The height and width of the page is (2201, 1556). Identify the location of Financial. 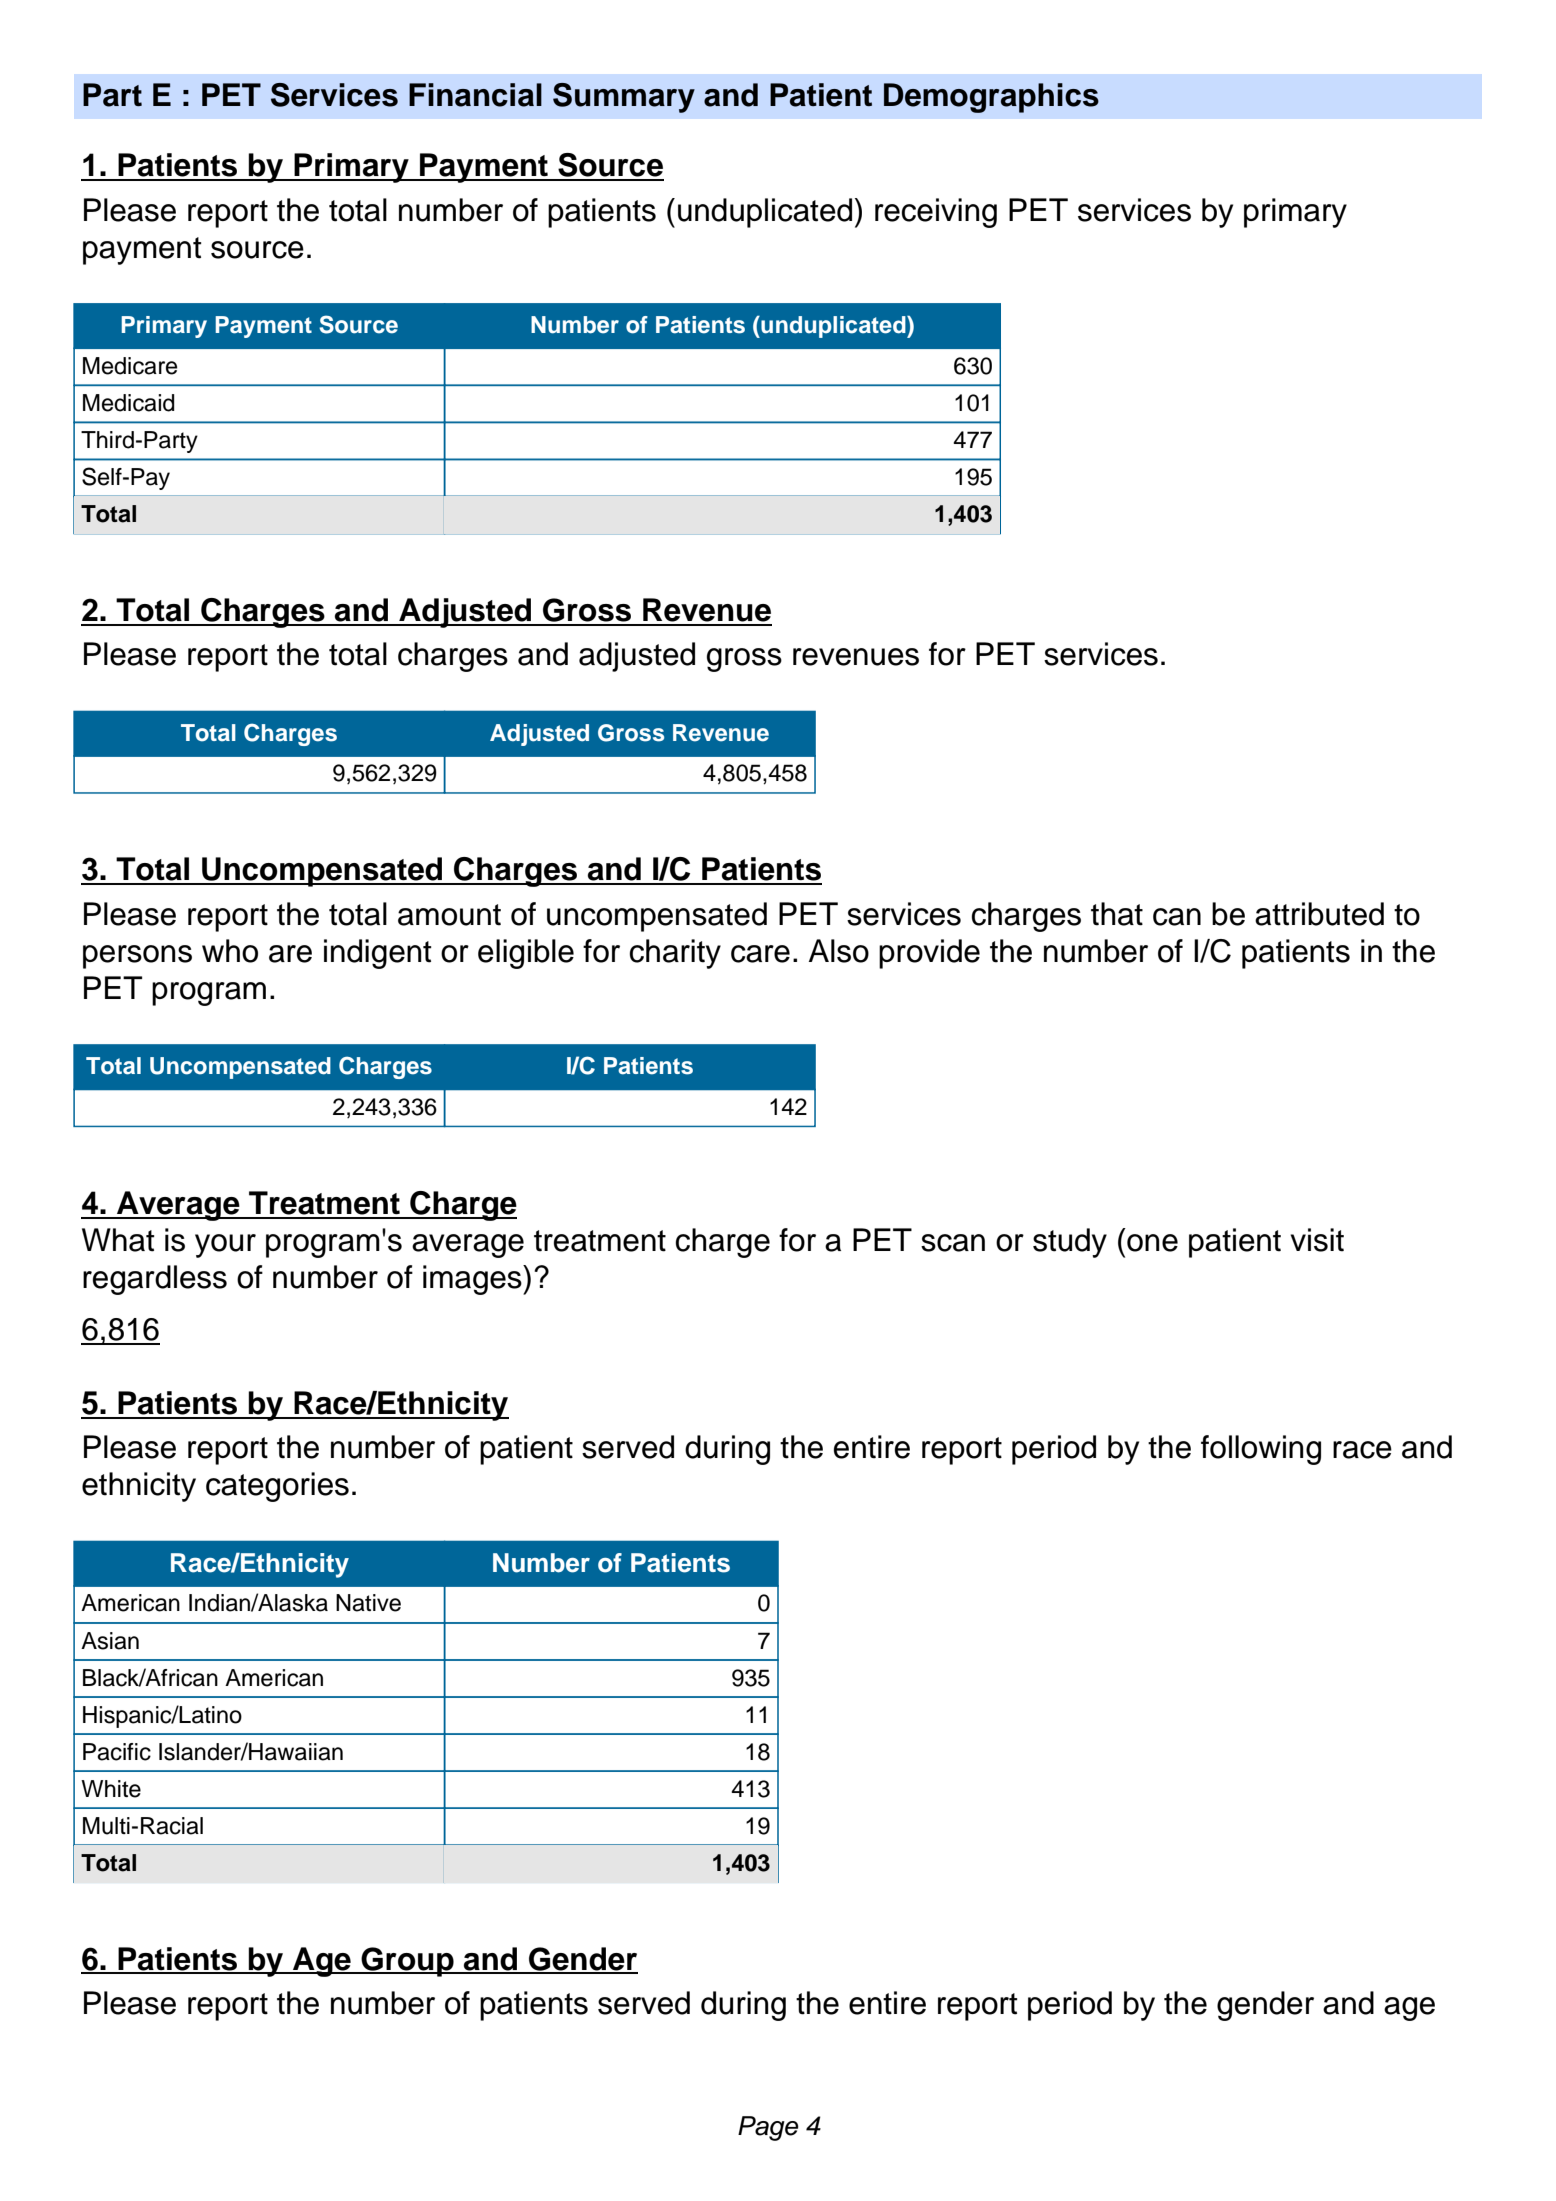
(475, 95).
